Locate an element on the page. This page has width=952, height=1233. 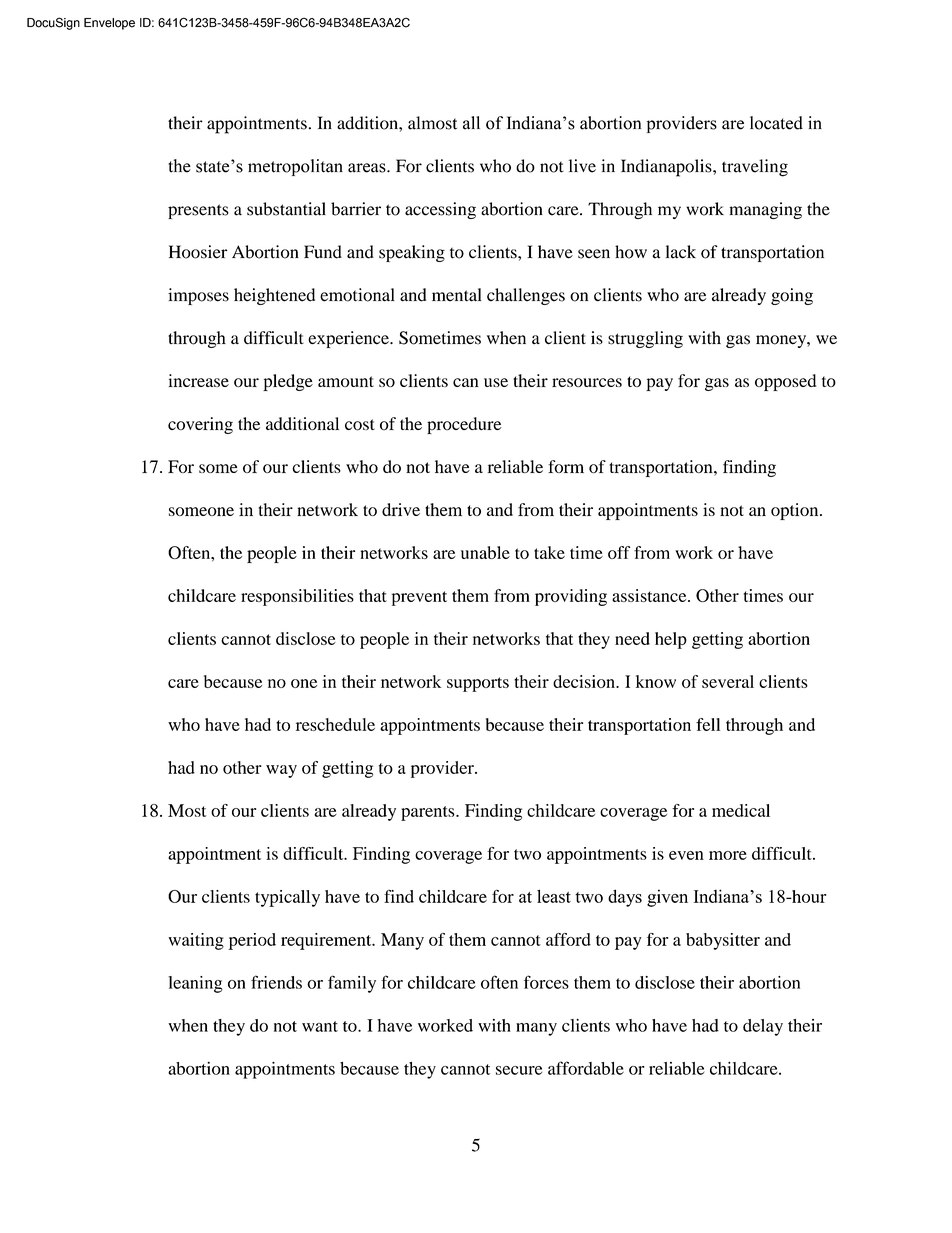
unable is located at coordinates (485, 552).
